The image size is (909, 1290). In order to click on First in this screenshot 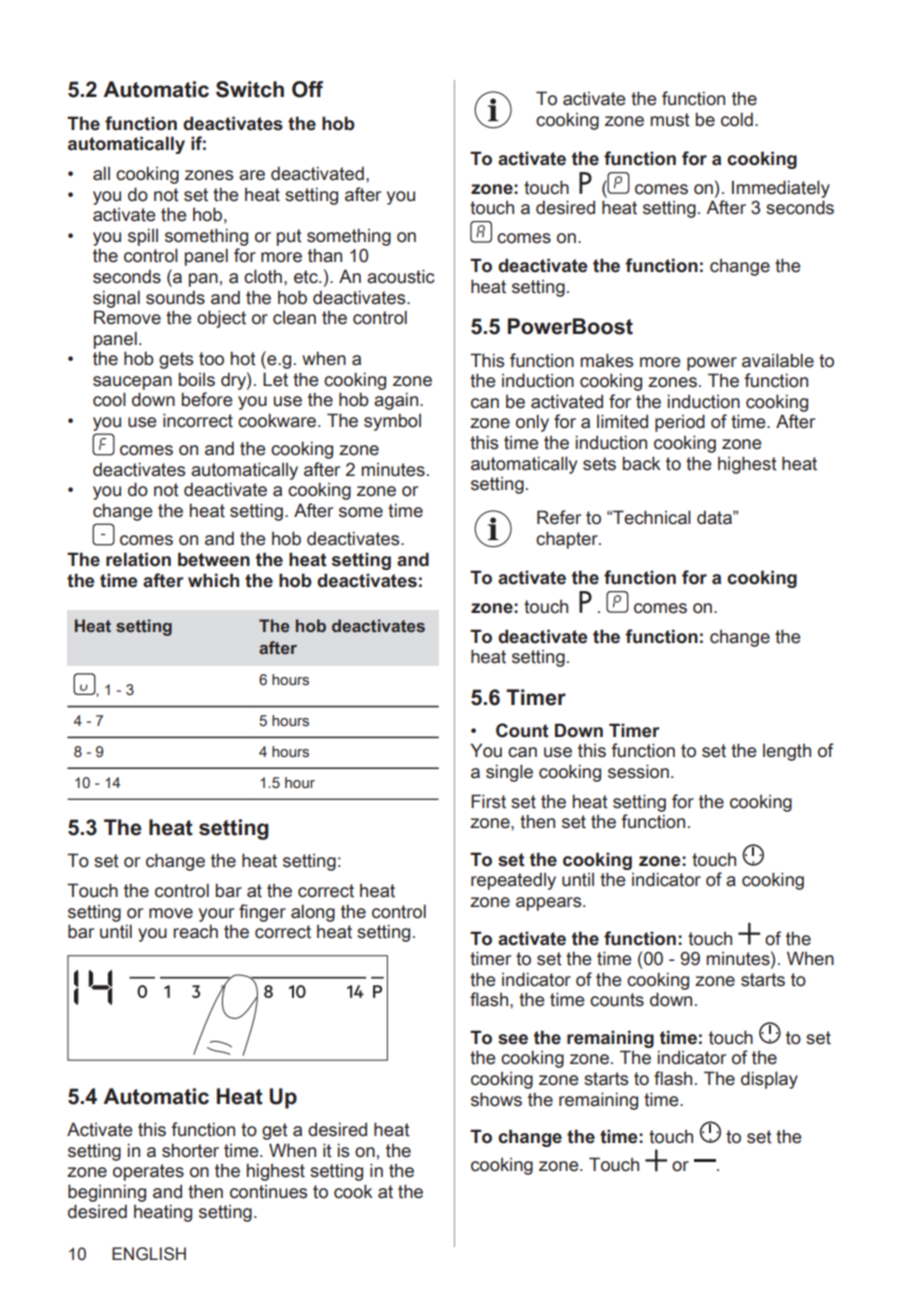, I will do `click(488, 801)`.
